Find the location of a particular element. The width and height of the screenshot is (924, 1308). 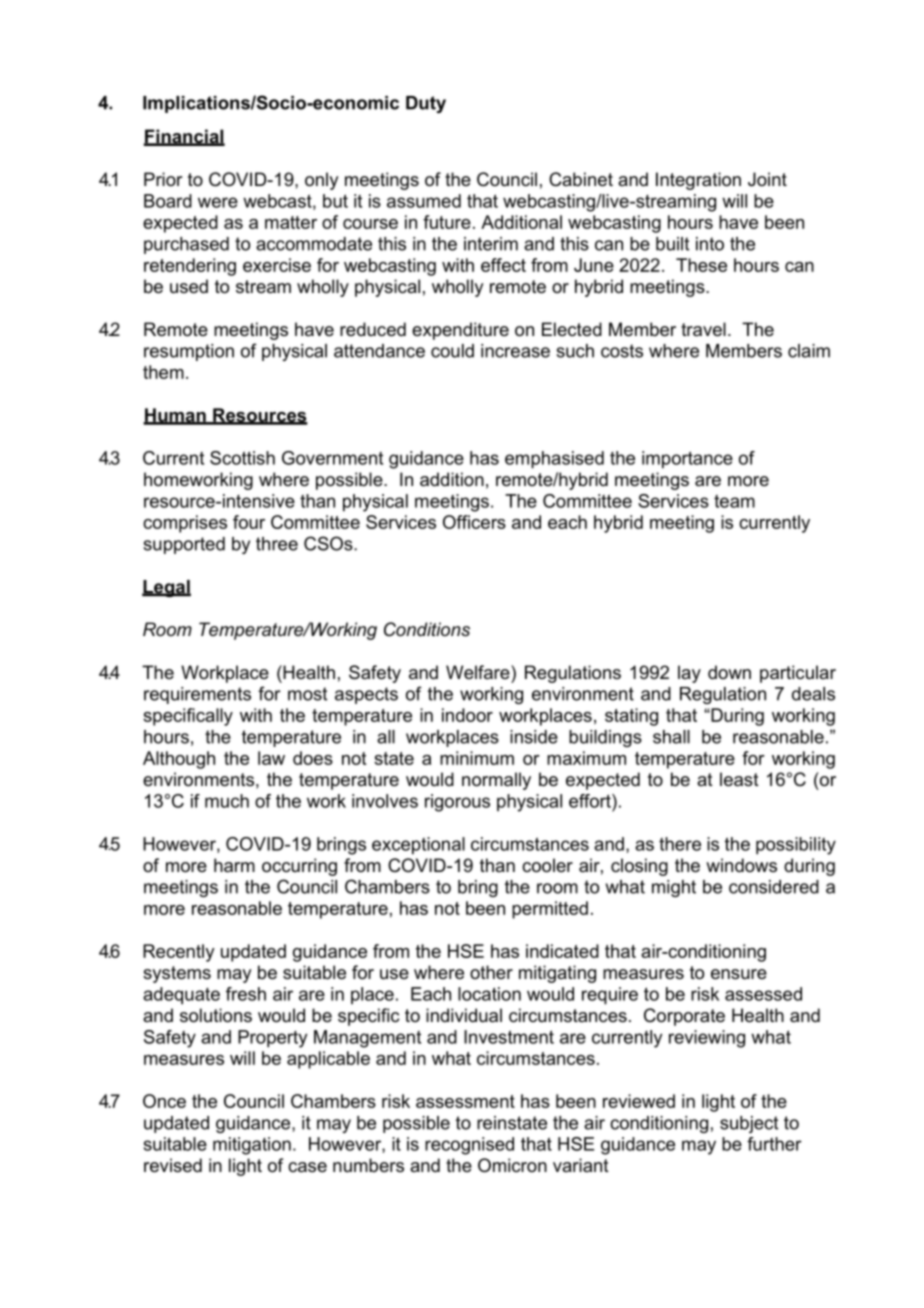

Financial is located at coordinates (184, 137).
